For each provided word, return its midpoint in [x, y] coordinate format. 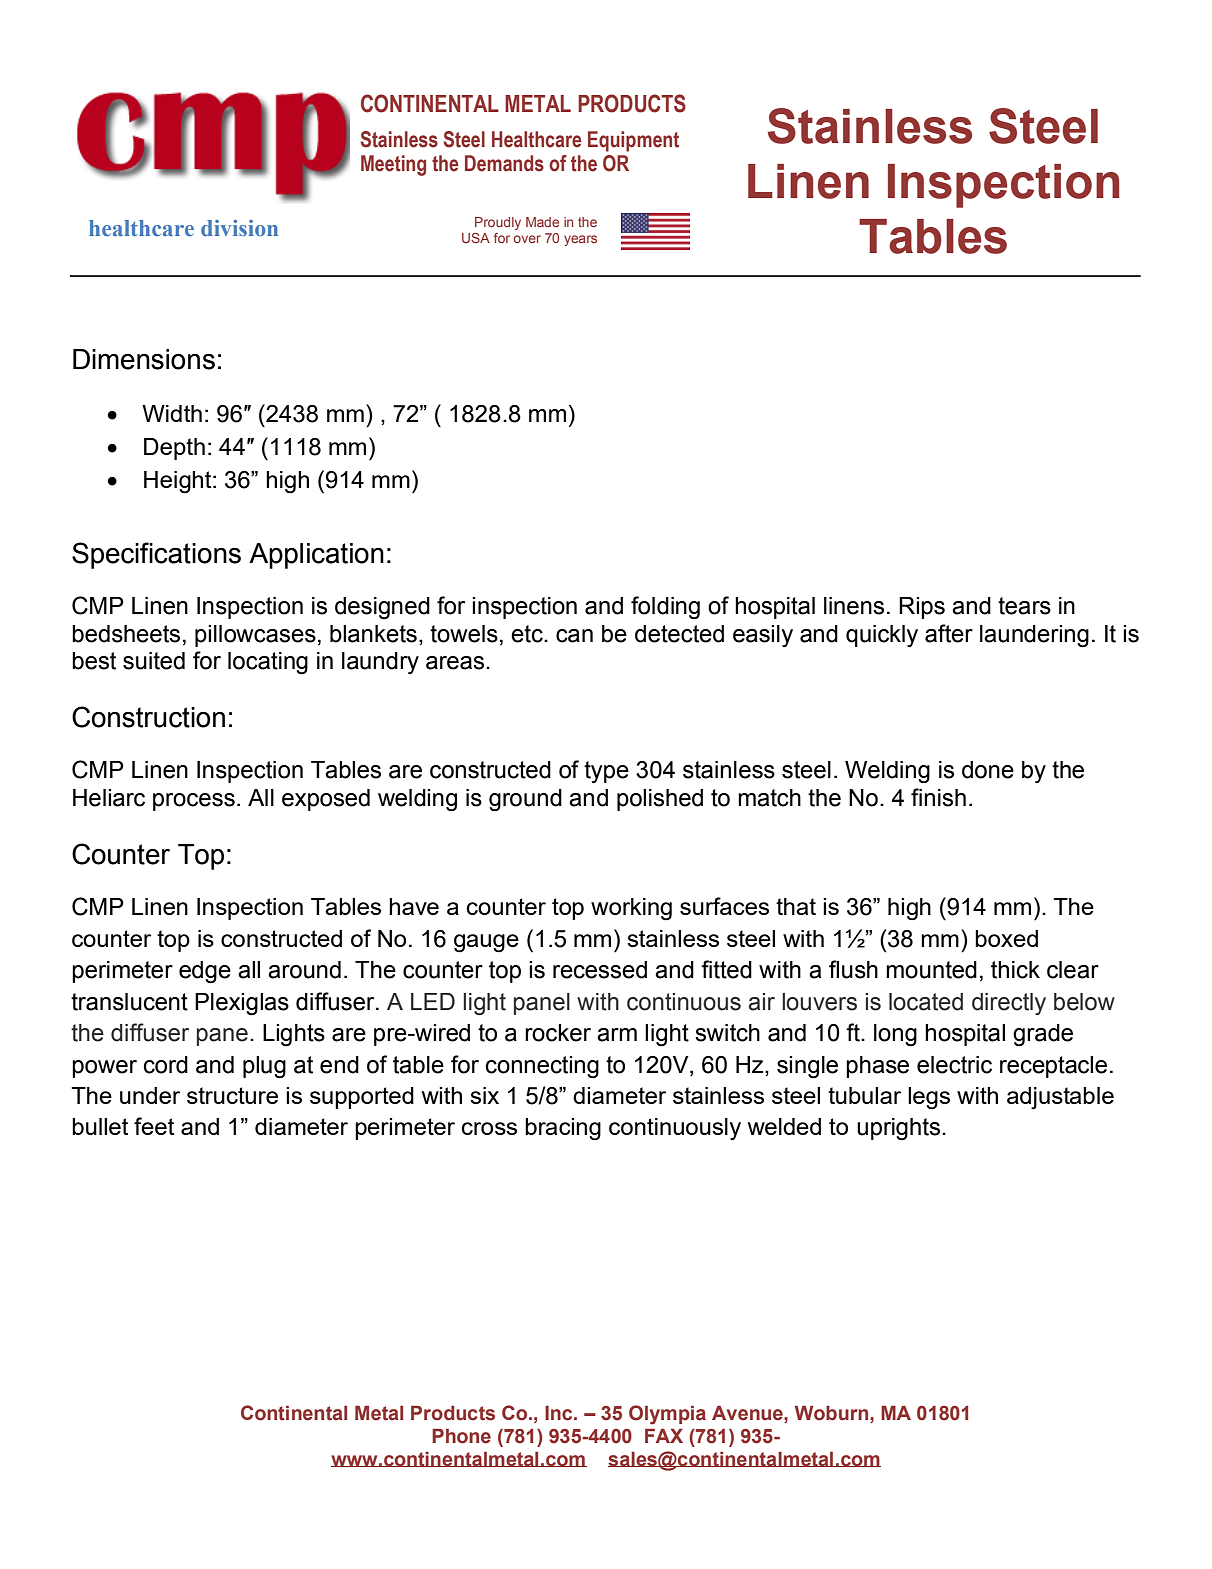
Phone [461, 1436]
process [194, 802]
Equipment [633, 141]
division [239, 228]
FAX [664, 1436]
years [580, 240]
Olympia [667, 1415]
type [606, 772]
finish [938, 797]
